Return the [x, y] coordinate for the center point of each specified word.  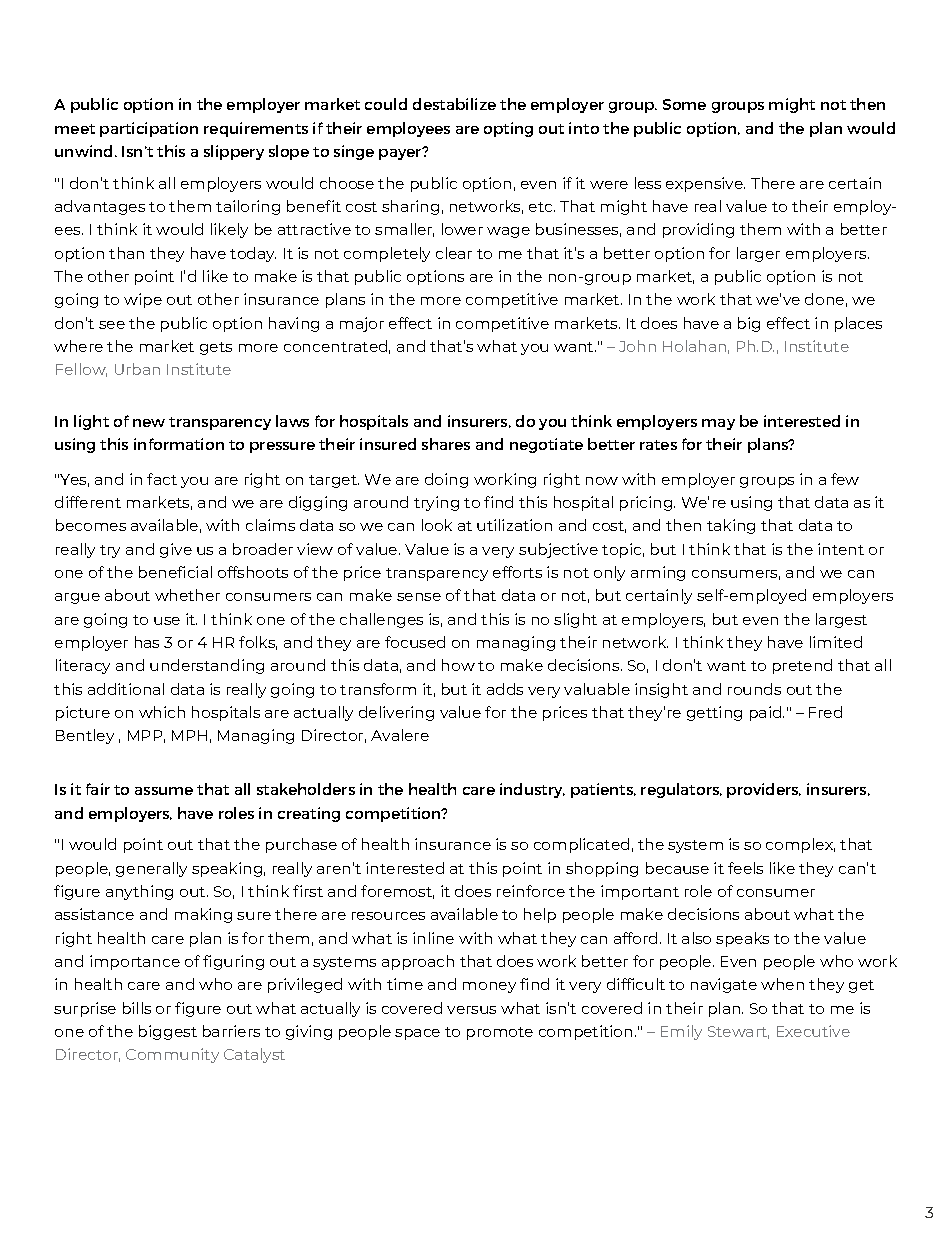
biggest [168, 1032]
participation [149, 129]
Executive [813, 1031]
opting [508, 129]
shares [446, 444]
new [149, 423]
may [718, 424]
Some [684, 104]
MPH [189, 735]
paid [765, 713]
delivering [396, 713]
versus [471, 1010]
